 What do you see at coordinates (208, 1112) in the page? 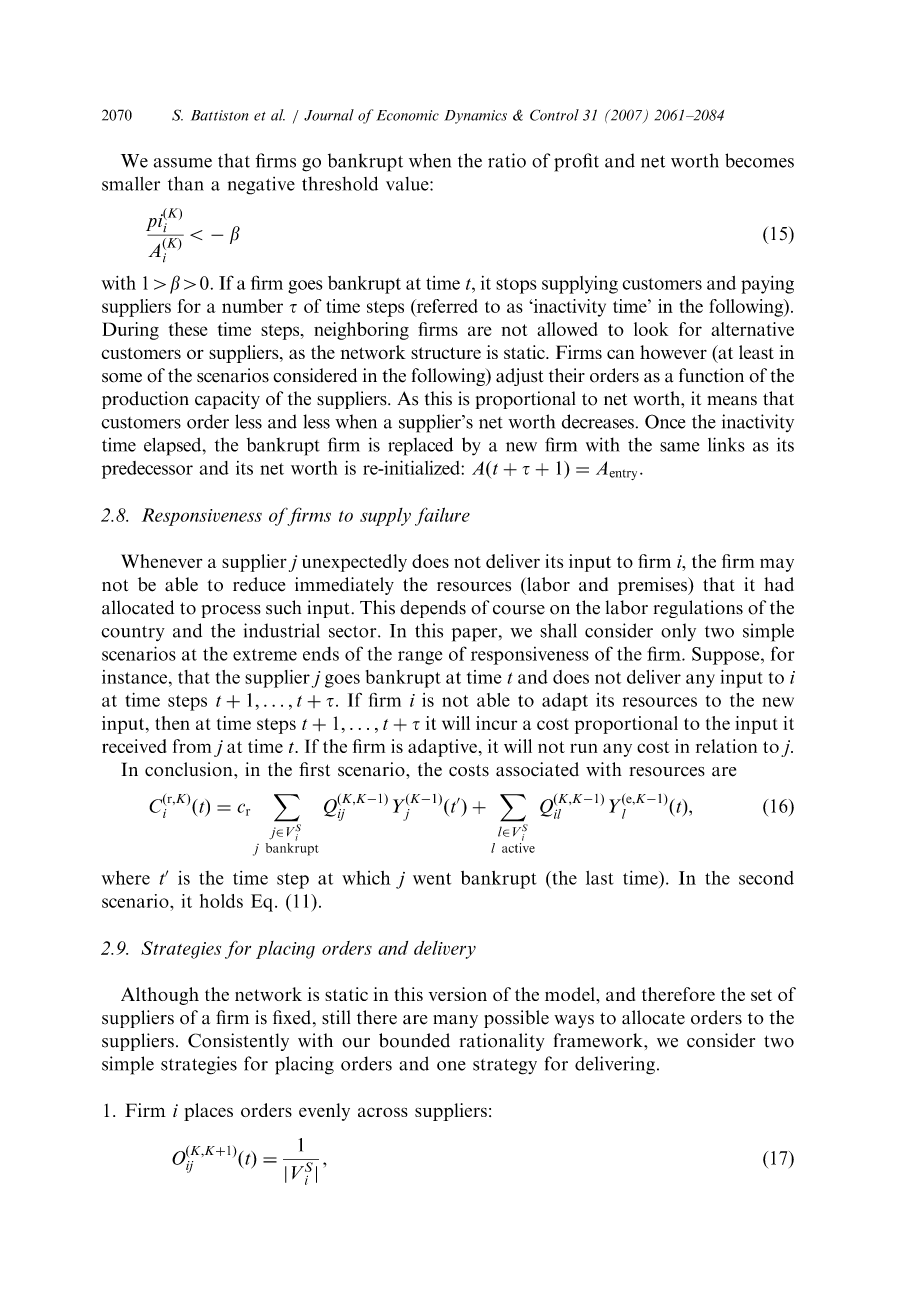
I see `places` at bounding box center [208, 1112].
